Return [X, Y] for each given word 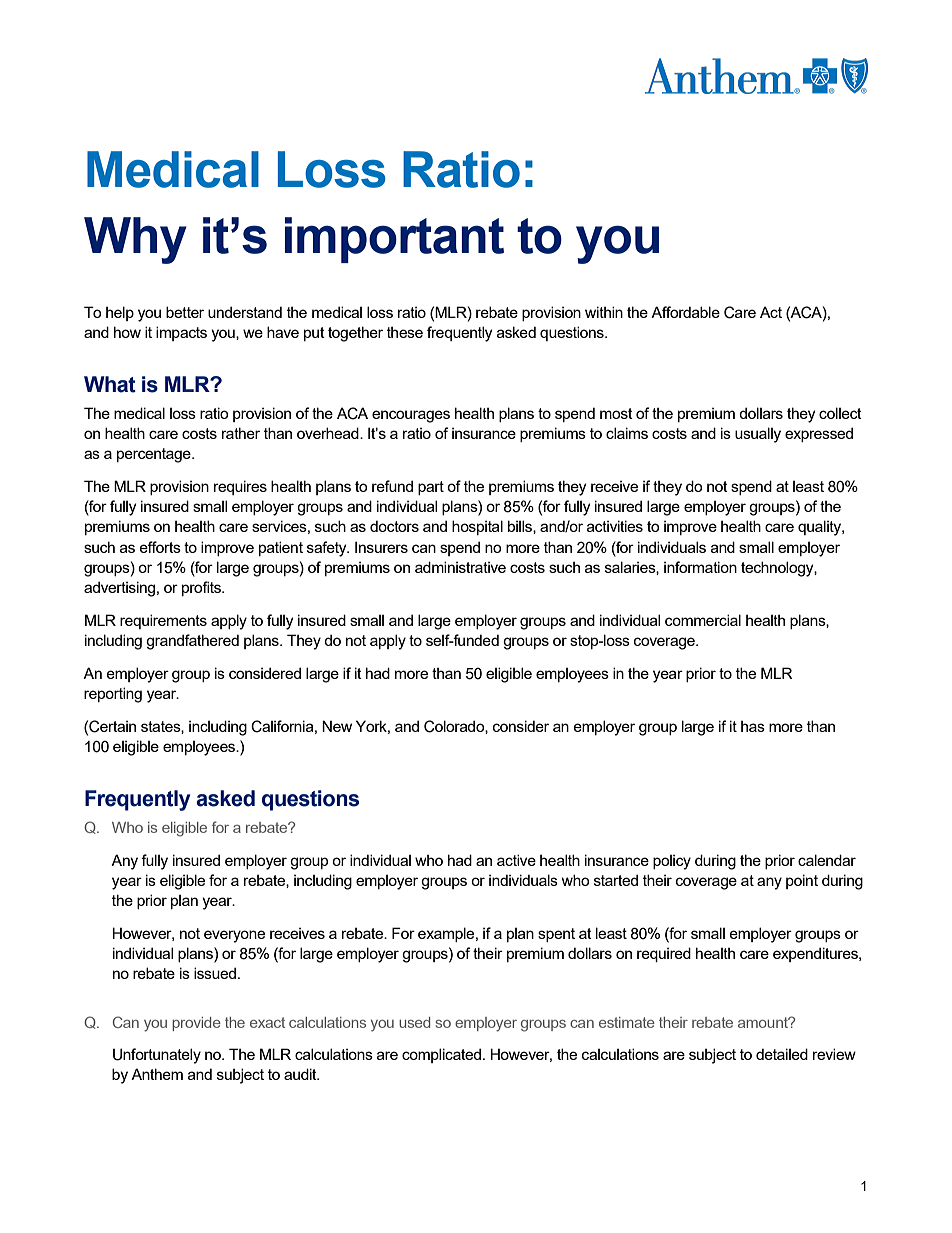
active [516, 860]
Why [135, 240]
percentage [155, 455]
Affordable [685, 312]
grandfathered [192, 642]
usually [758, 435]
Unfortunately [157, 1056]
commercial [703, 620]
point [802, 881]
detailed [782, 1054]
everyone [234, 936]
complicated [441, 1055]
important [394, 240]
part [431, 488]
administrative [460, 567]
